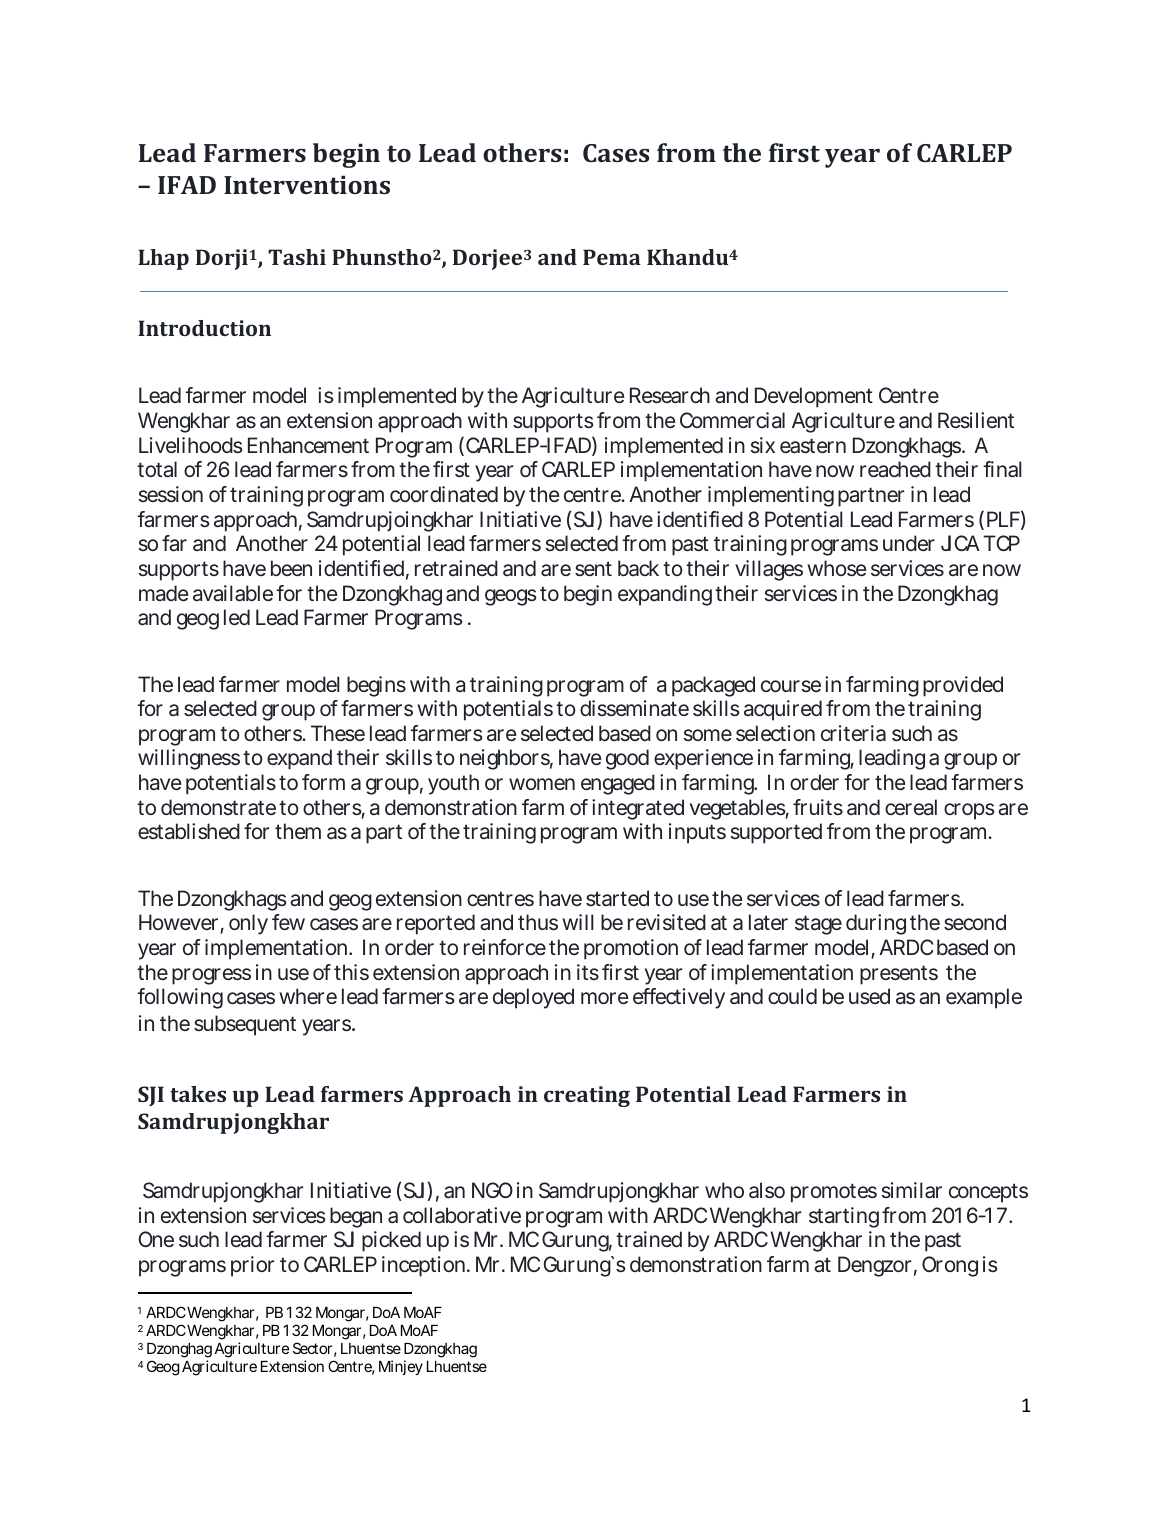  Describe the element at coordinates (291, 568) in the screenshot. I see `been` at that location.
